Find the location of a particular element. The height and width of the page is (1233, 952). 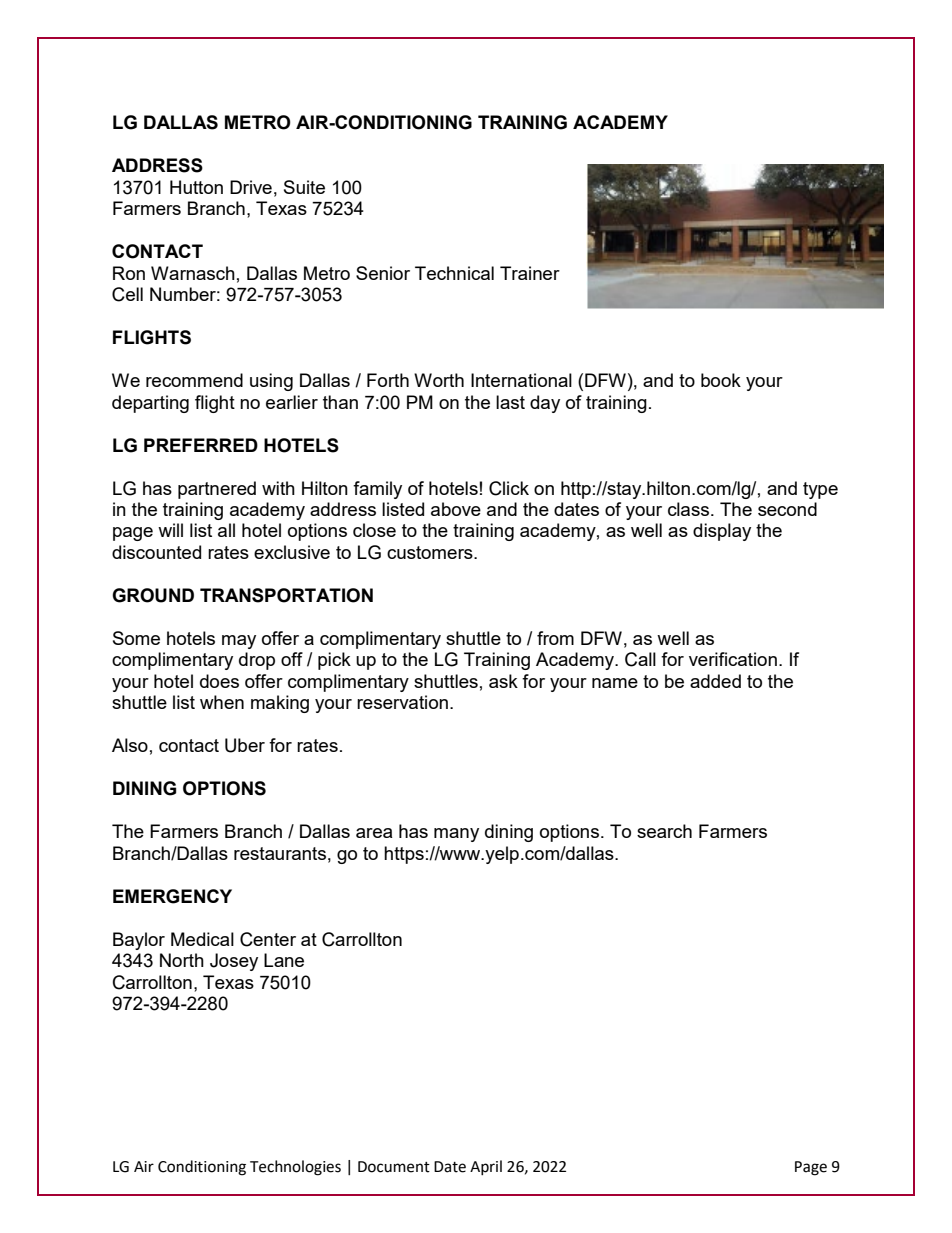

above is located at coordinates (456, 509).
